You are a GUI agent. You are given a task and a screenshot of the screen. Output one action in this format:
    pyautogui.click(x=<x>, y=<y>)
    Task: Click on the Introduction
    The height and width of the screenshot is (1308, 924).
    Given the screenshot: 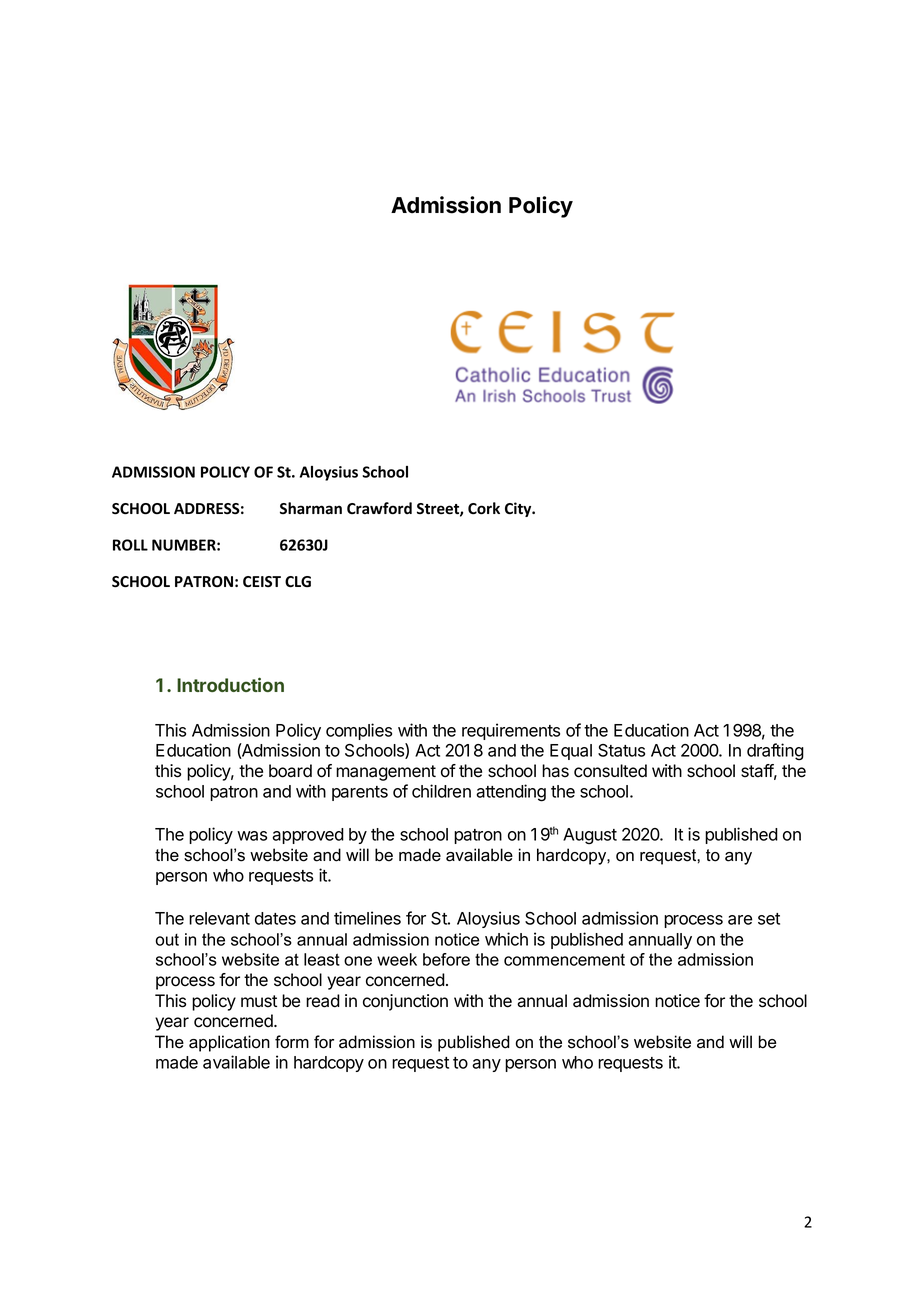 What is the action you would take?
    pyautogui.click(x=230, y=684)
